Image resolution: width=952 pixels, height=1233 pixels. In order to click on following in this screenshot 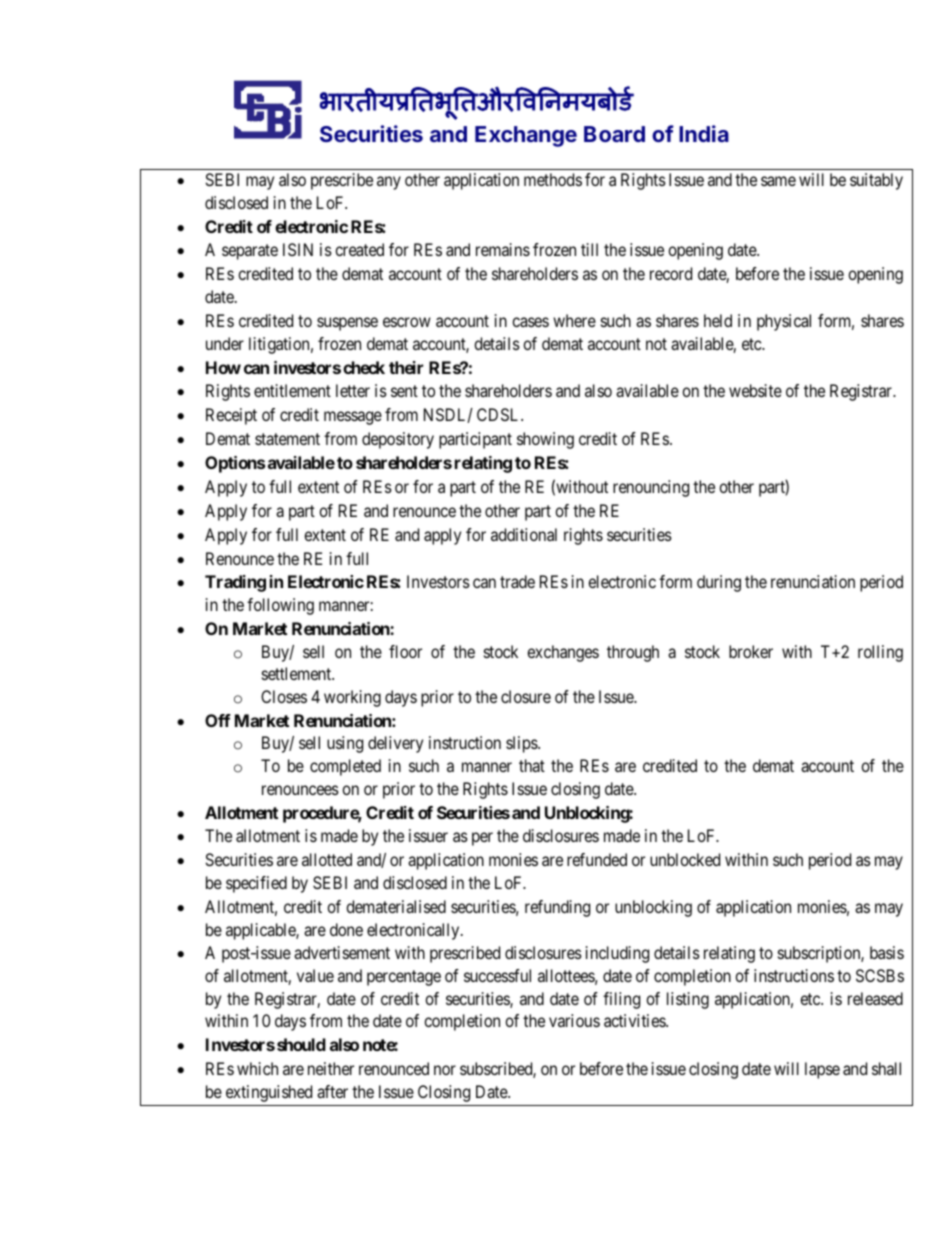, I will do `click(280, 606)`.
